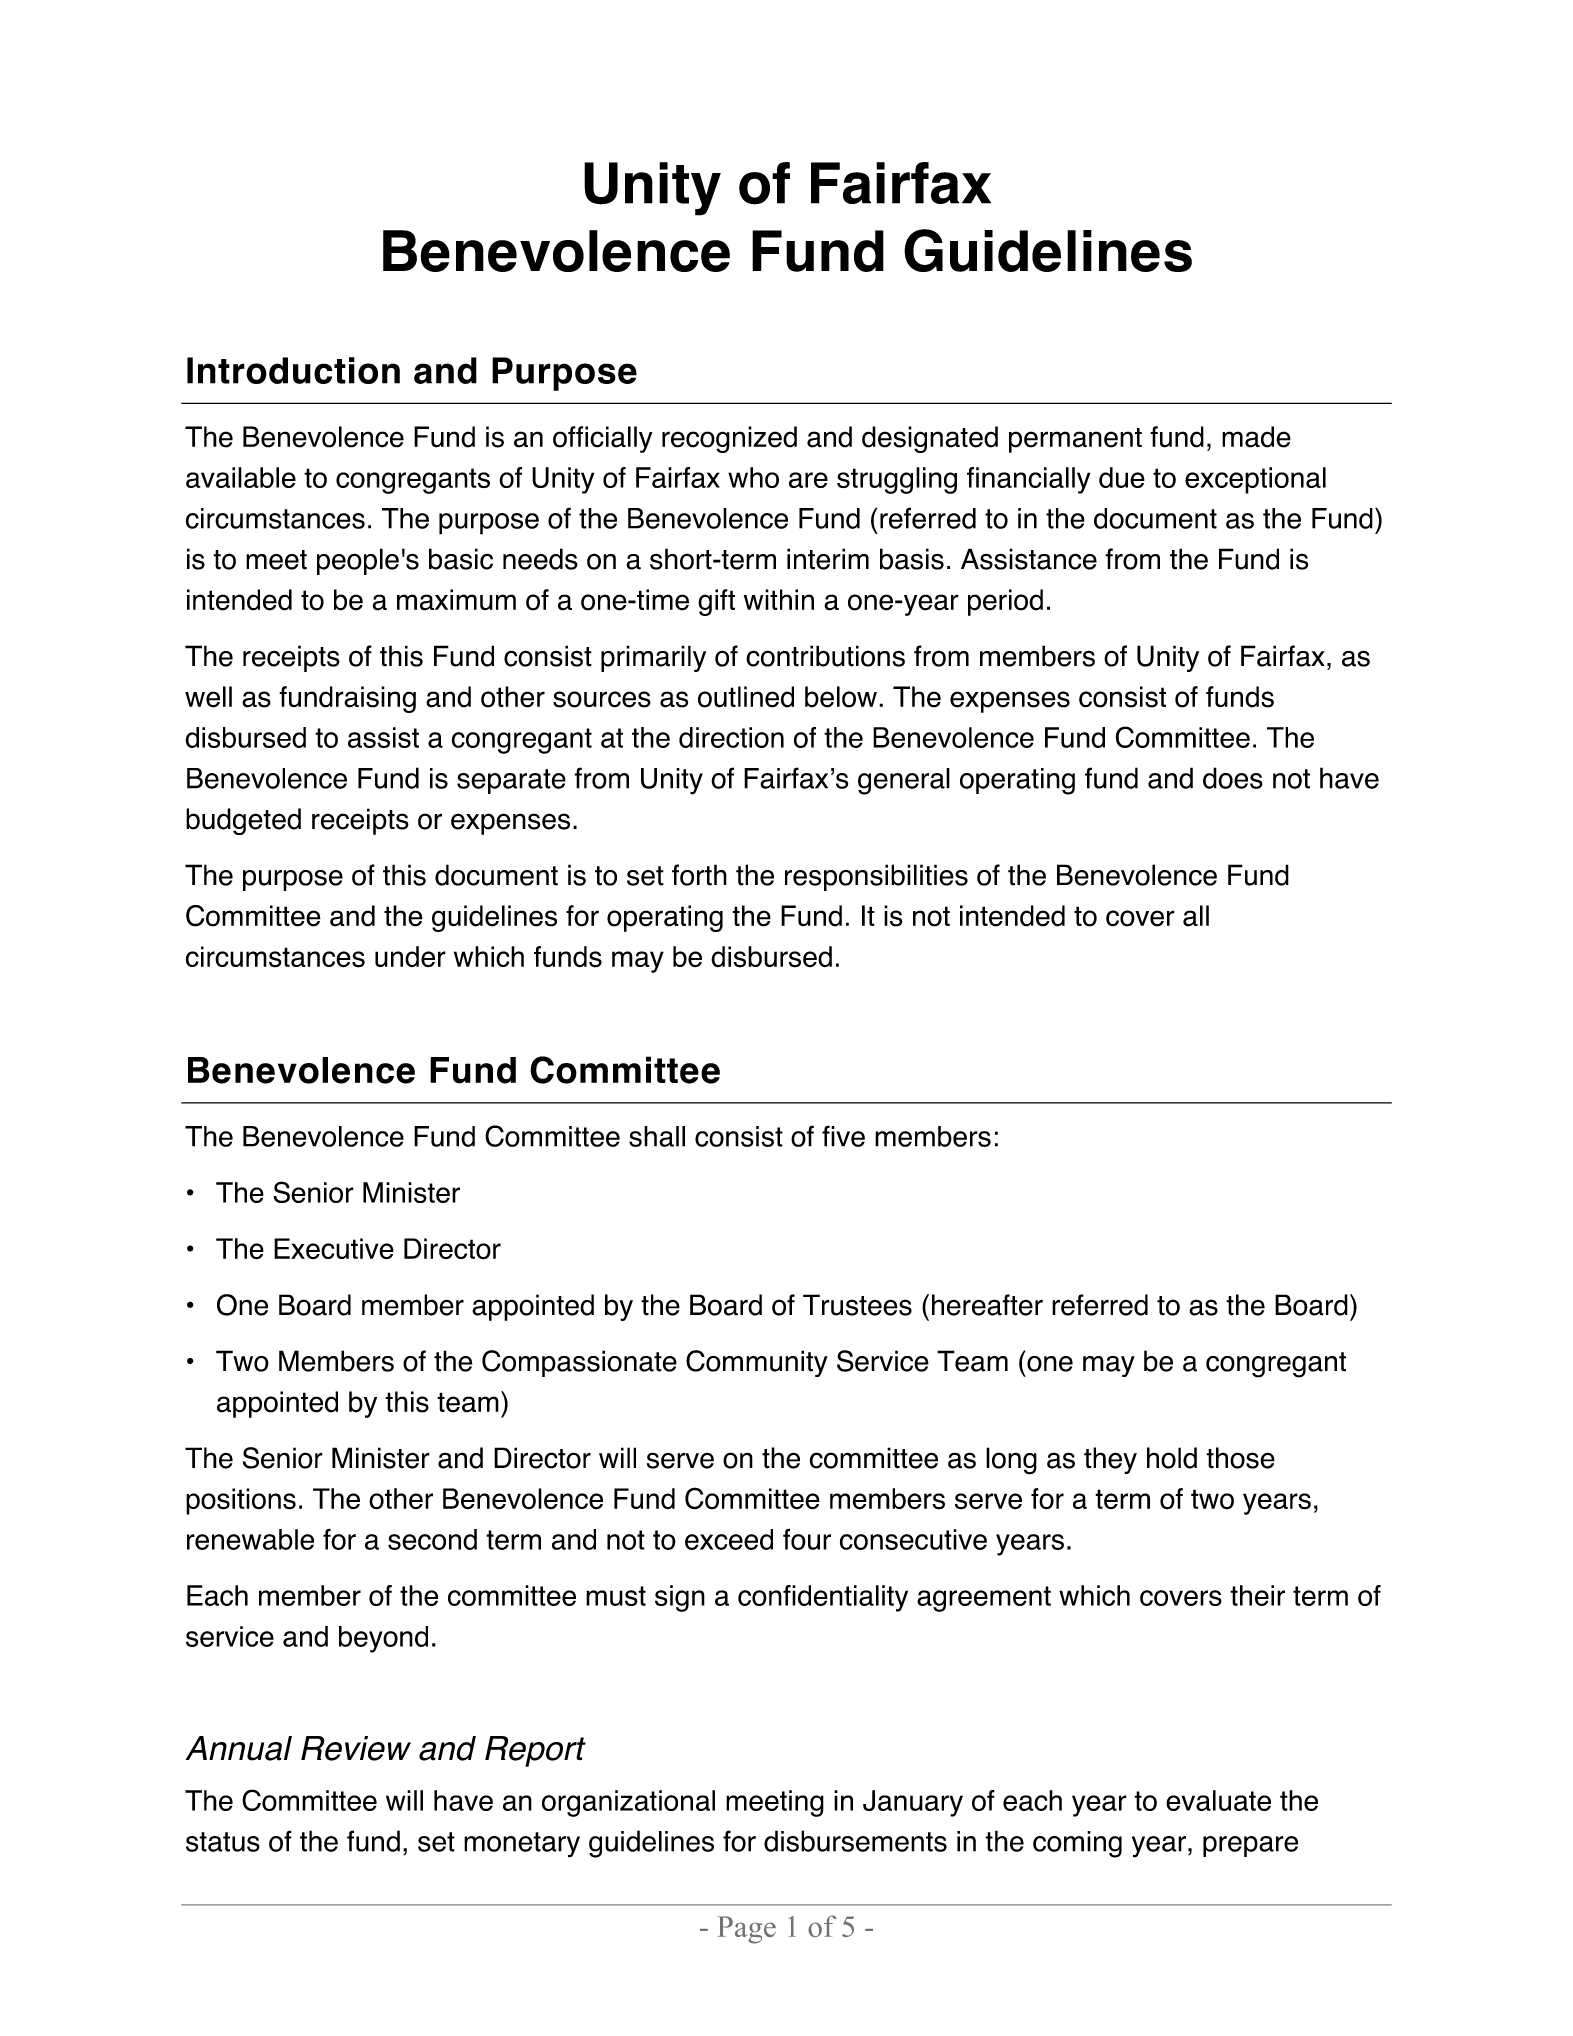 Image resolution: width=1573 pixels, height=2036 pixels. What do you see at coordinates (746, 1930) in the image?
I see `Page` at bounding box center [746, 1930].
